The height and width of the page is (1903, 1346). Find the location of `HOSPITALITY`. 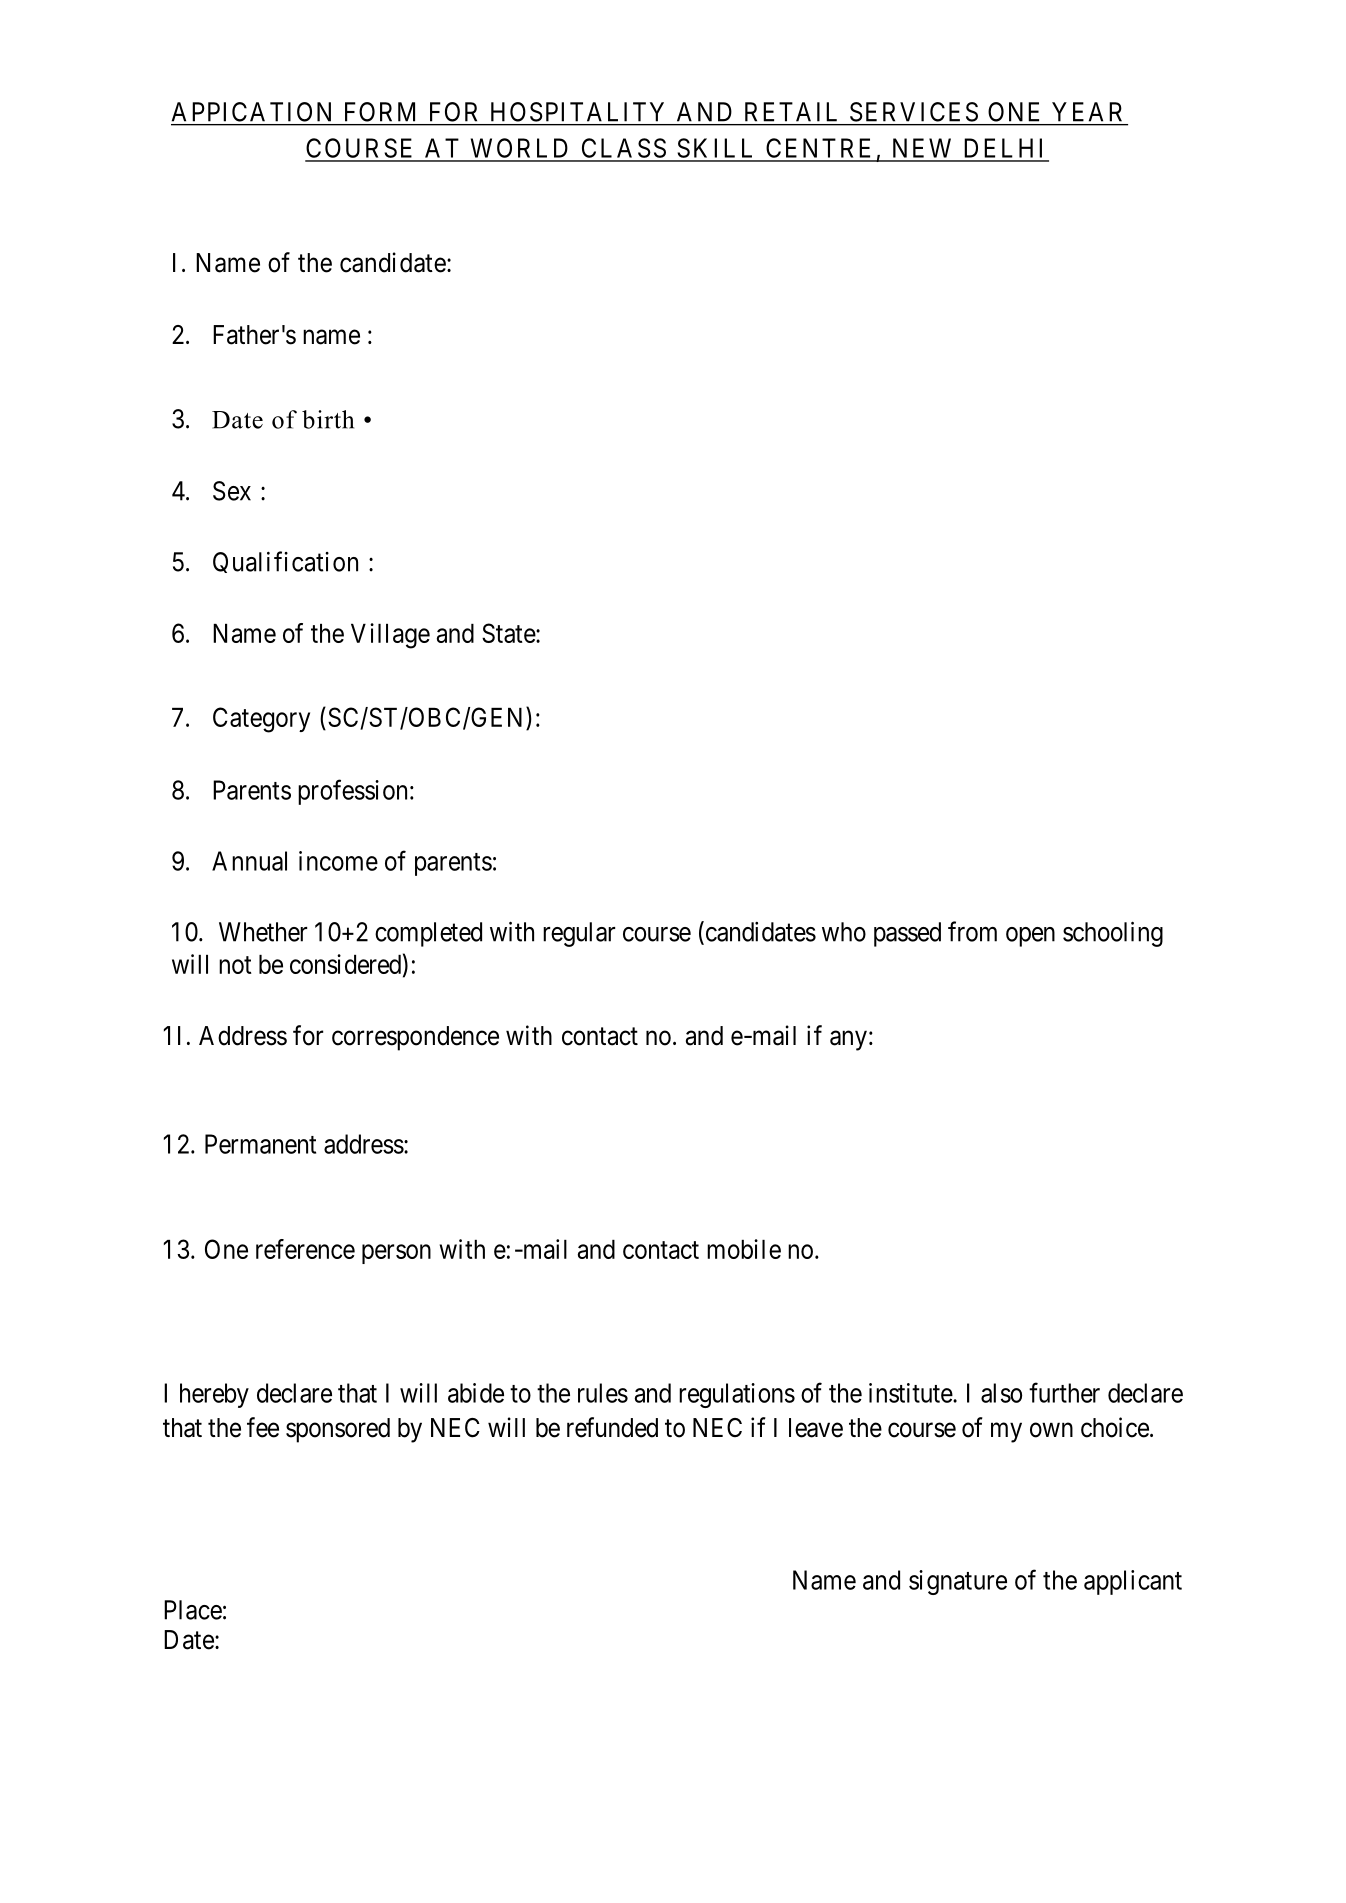

HOSPITALITY is located at coordinates (577, 112).
